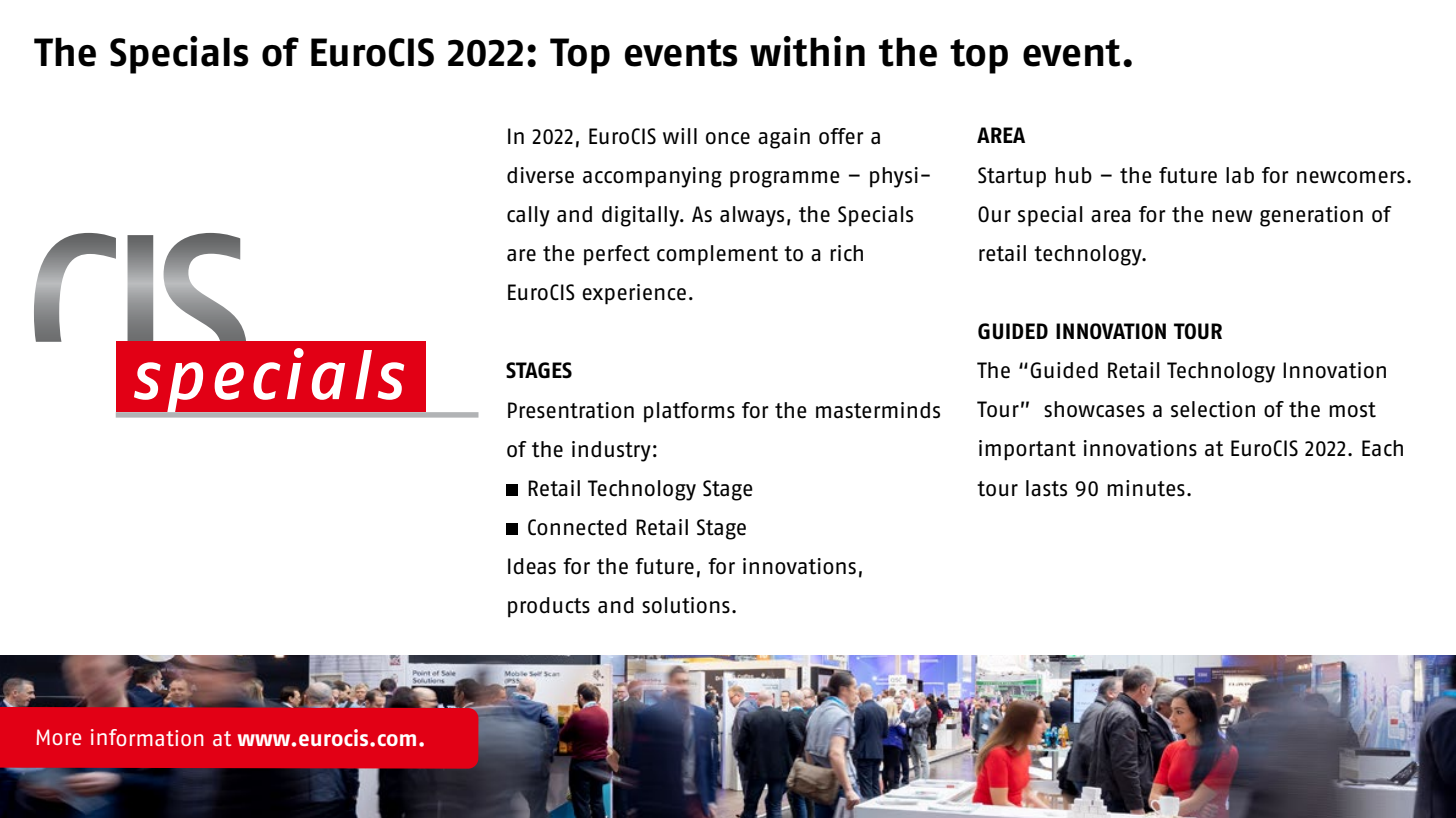 The image size is (1456, 818). I want to click on information, so click(147, 737).
